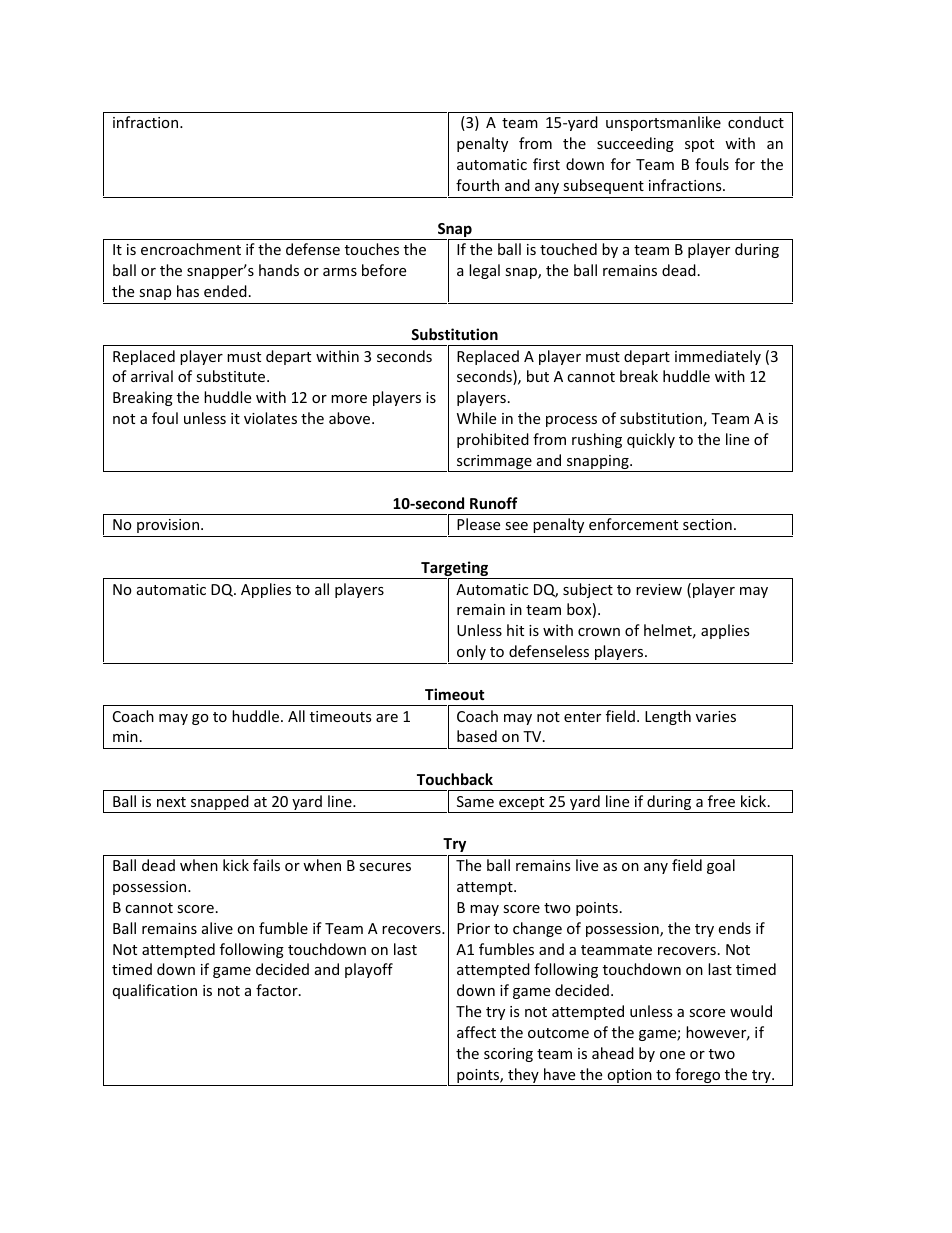 The width and height of the screenshot is (952, 1233). What do you see at coordinates (477, 736) in the screenshot?
I see `based` at bounding box center [477, 736].
